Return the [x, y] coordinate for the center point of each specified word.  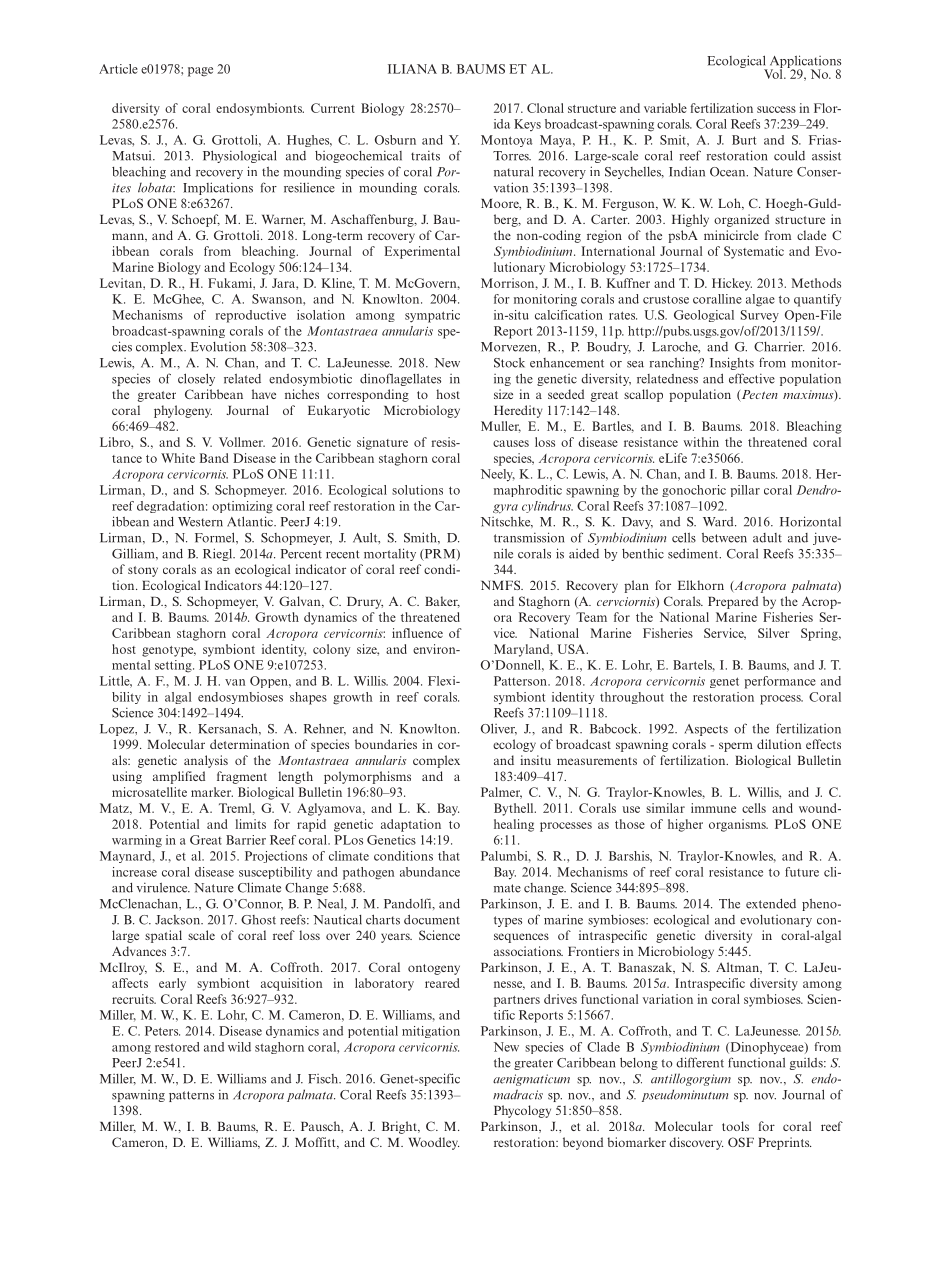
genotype [169, 651]
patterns [191, 1096]
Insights [732, 363]
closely [196, 379]
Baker [442, 602]
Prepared [733, 602]
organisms [738, 825]
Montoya [506, 141]
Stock [509, 363]
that [449, 856]
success [776, 109]
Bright [400, 1127]
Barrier [246, 840]
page [200, 72]
